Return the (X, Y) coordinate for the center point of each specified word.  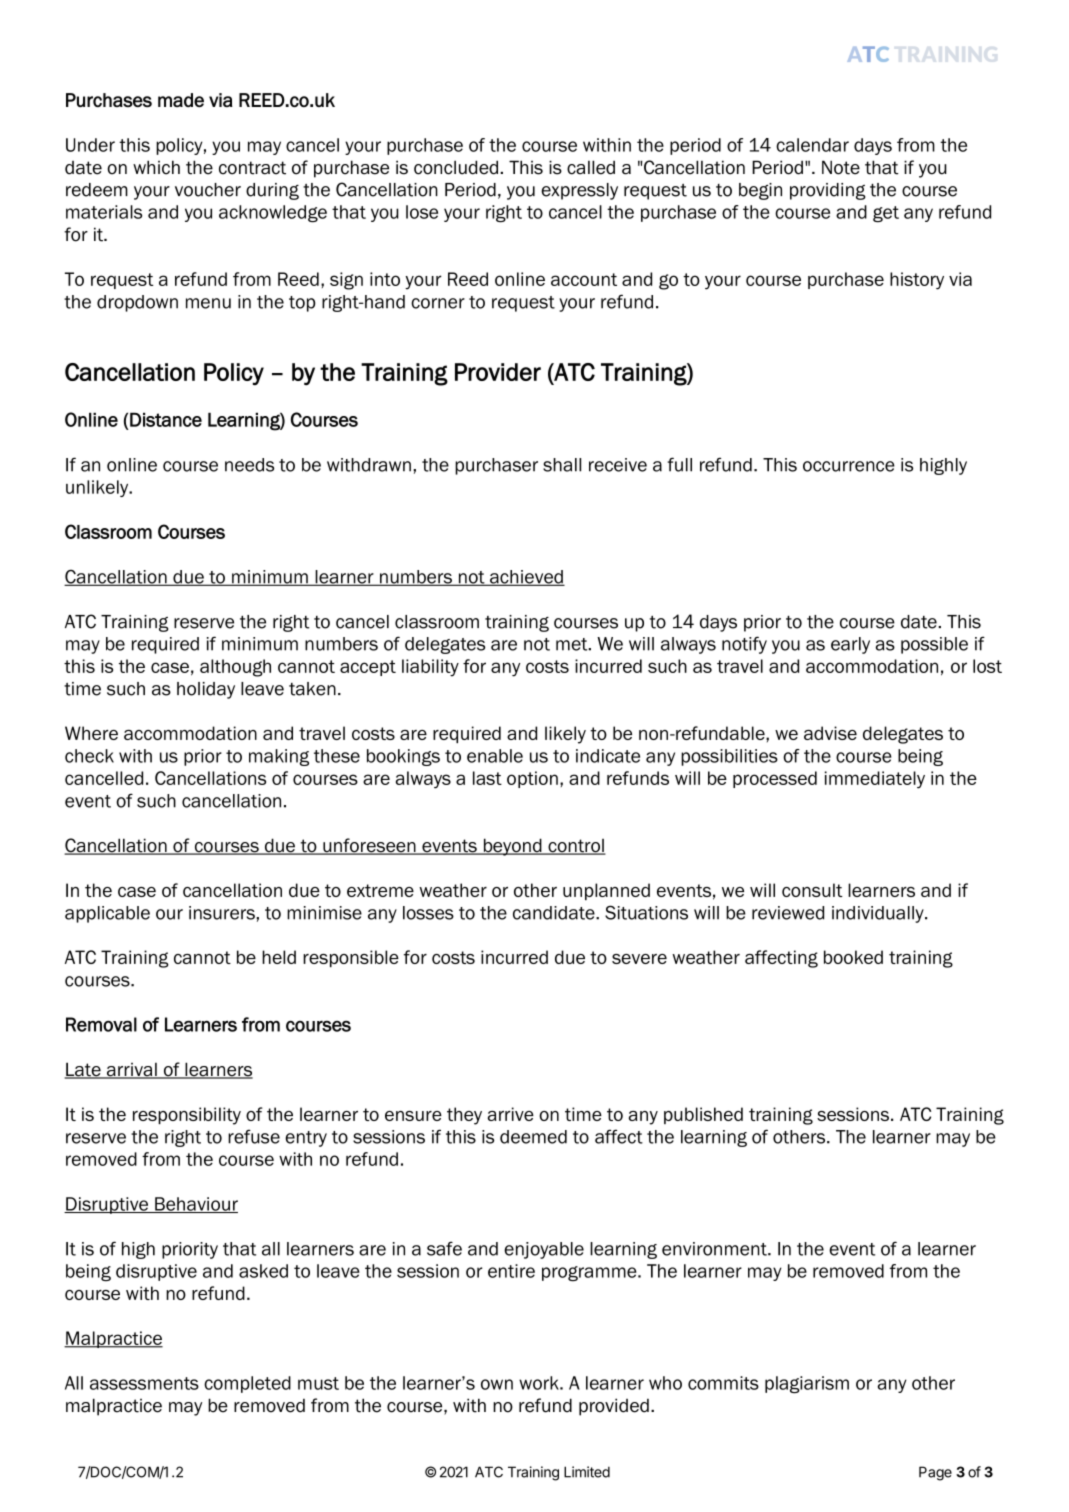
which (156, 167)
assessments (144, 1383)
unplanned (606, 891)
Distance (166, 419)
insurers (223, 913)
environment (715, 1249)
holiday (206, 690)
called (591, 167)
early (850, 645)
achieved (526, 578)
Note (841, 167)
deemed (533, 1137)
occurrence (849, 466)
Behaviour (195, 1205)
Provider (498, 372)
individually (879, 914)
